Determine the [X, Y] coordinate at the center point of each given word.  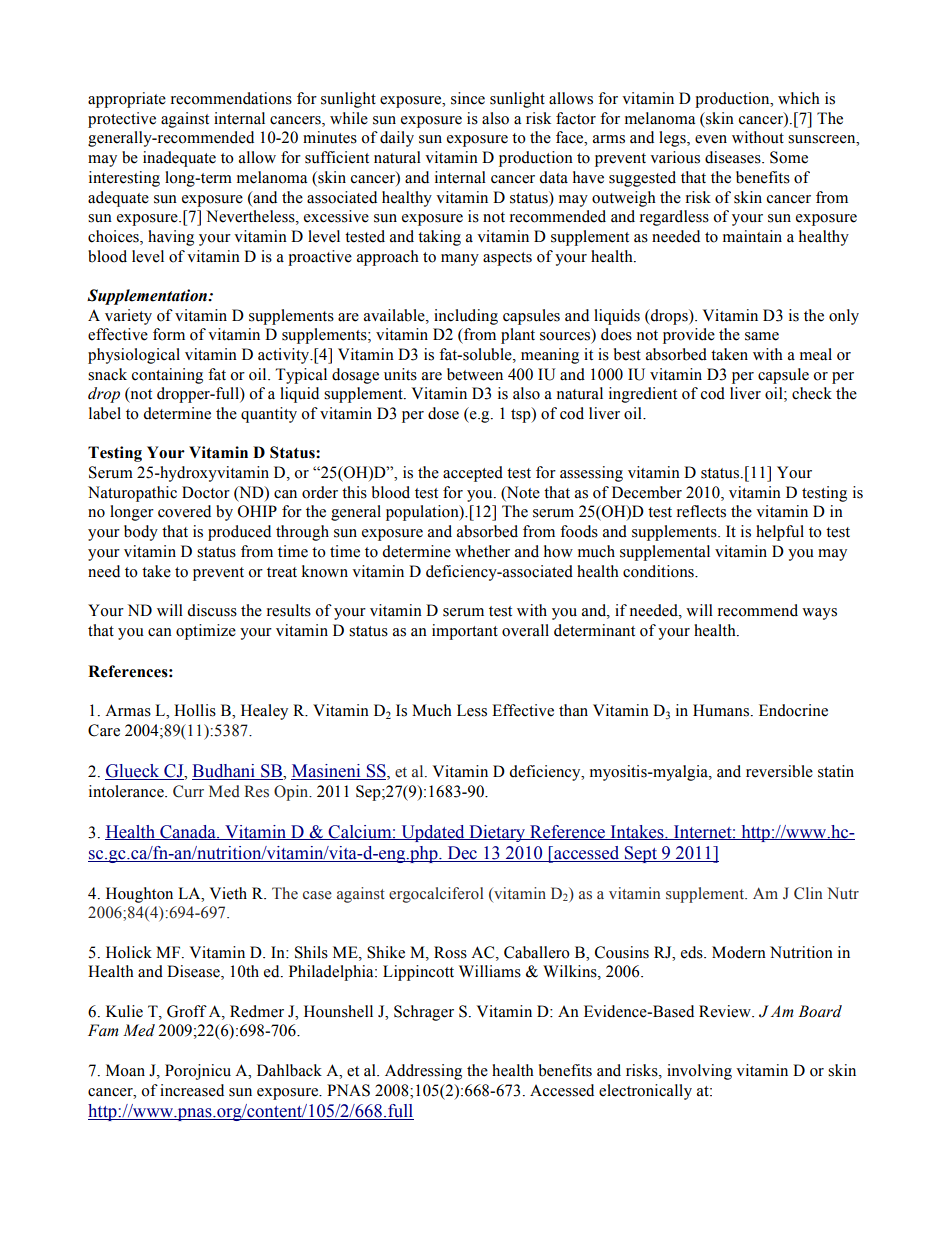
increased [192, 1090]
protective [122, 120]
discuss [212, 610]
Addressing [423, 1072]
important [465, 632]
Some [789, 157]
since [468, 98]
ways [819, 614]
